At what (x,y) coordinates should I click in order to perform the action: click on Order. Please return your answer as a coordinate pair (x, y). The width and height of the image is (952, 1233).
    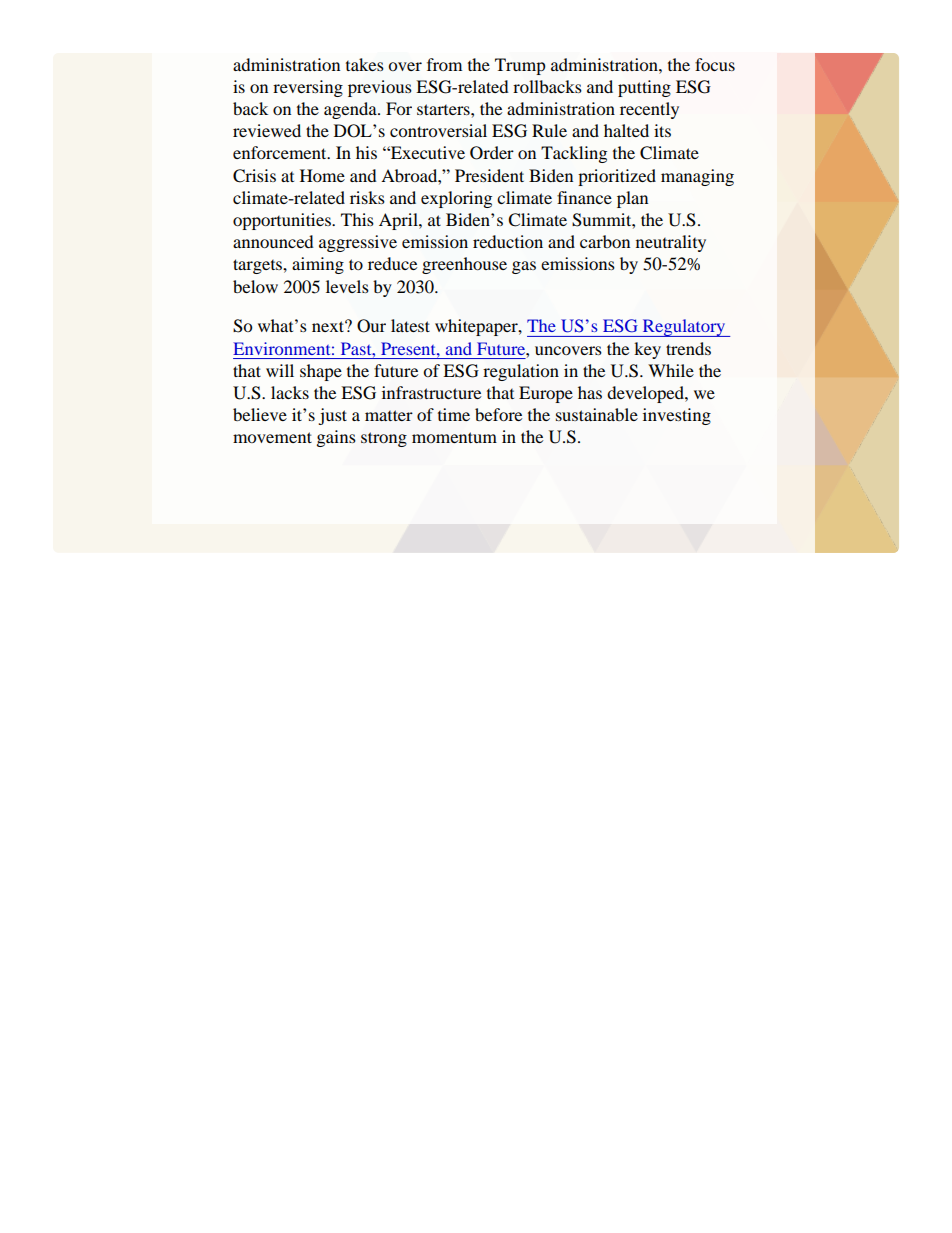
    Looking at the image, I should click on (492, 153).
